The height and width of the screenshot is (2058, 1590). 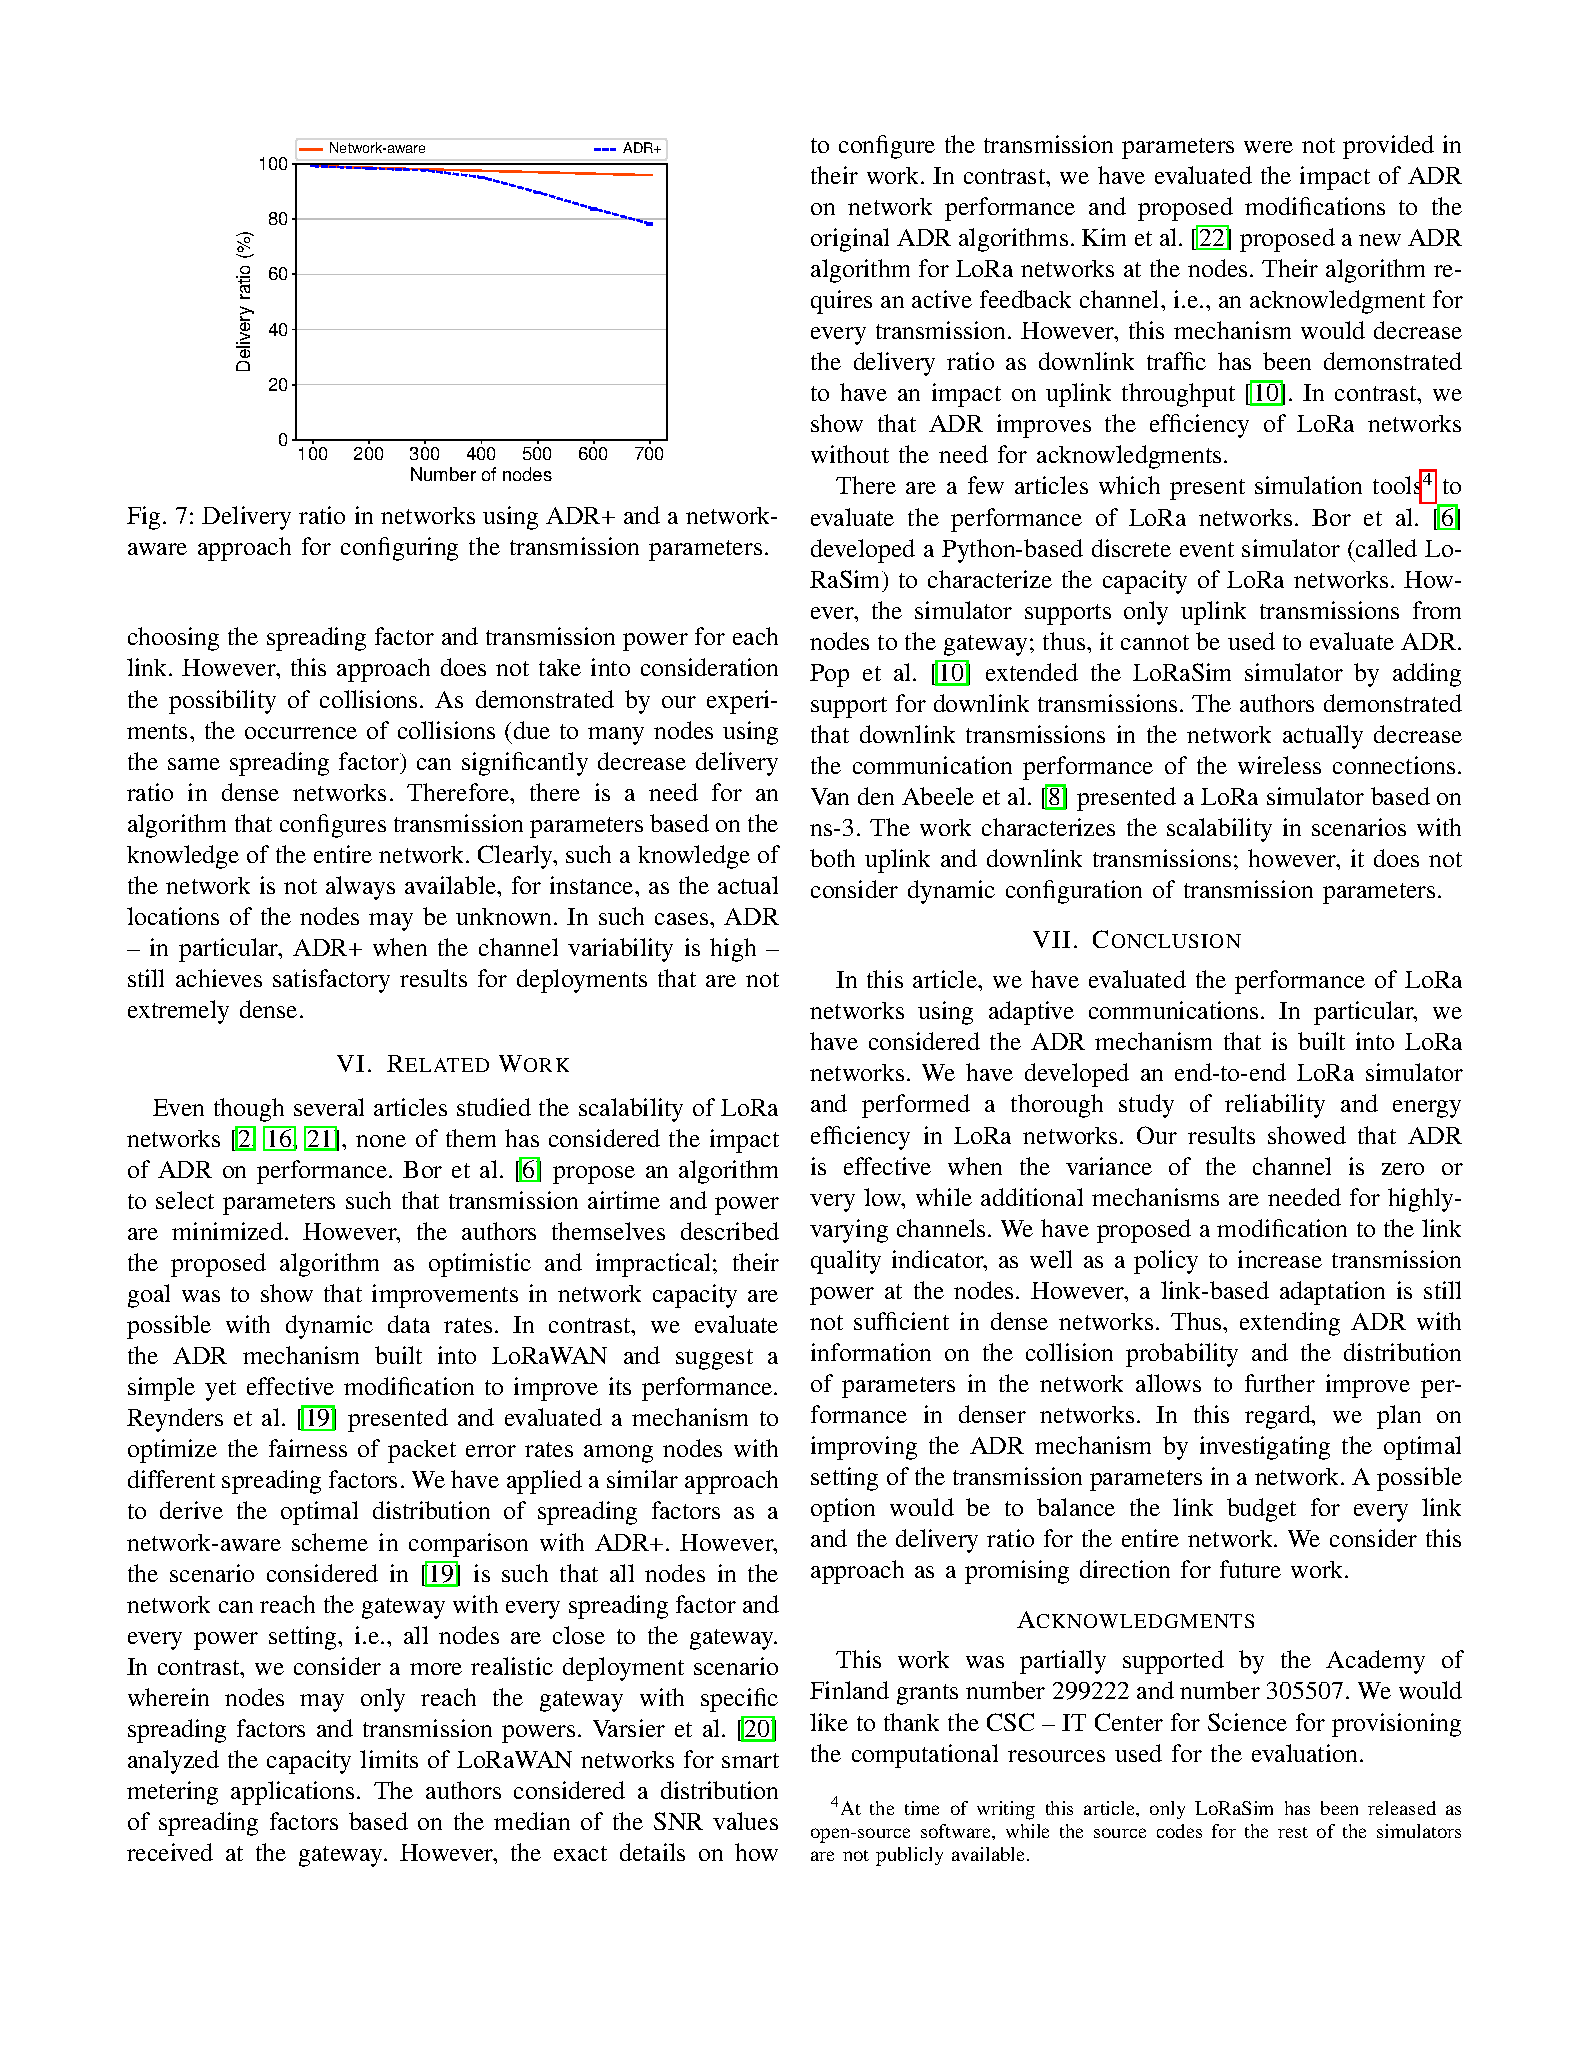 What do you see at coordinates (292, 1793) in the screenshot?
I see `applications` at bounding box center [292, 1793].
